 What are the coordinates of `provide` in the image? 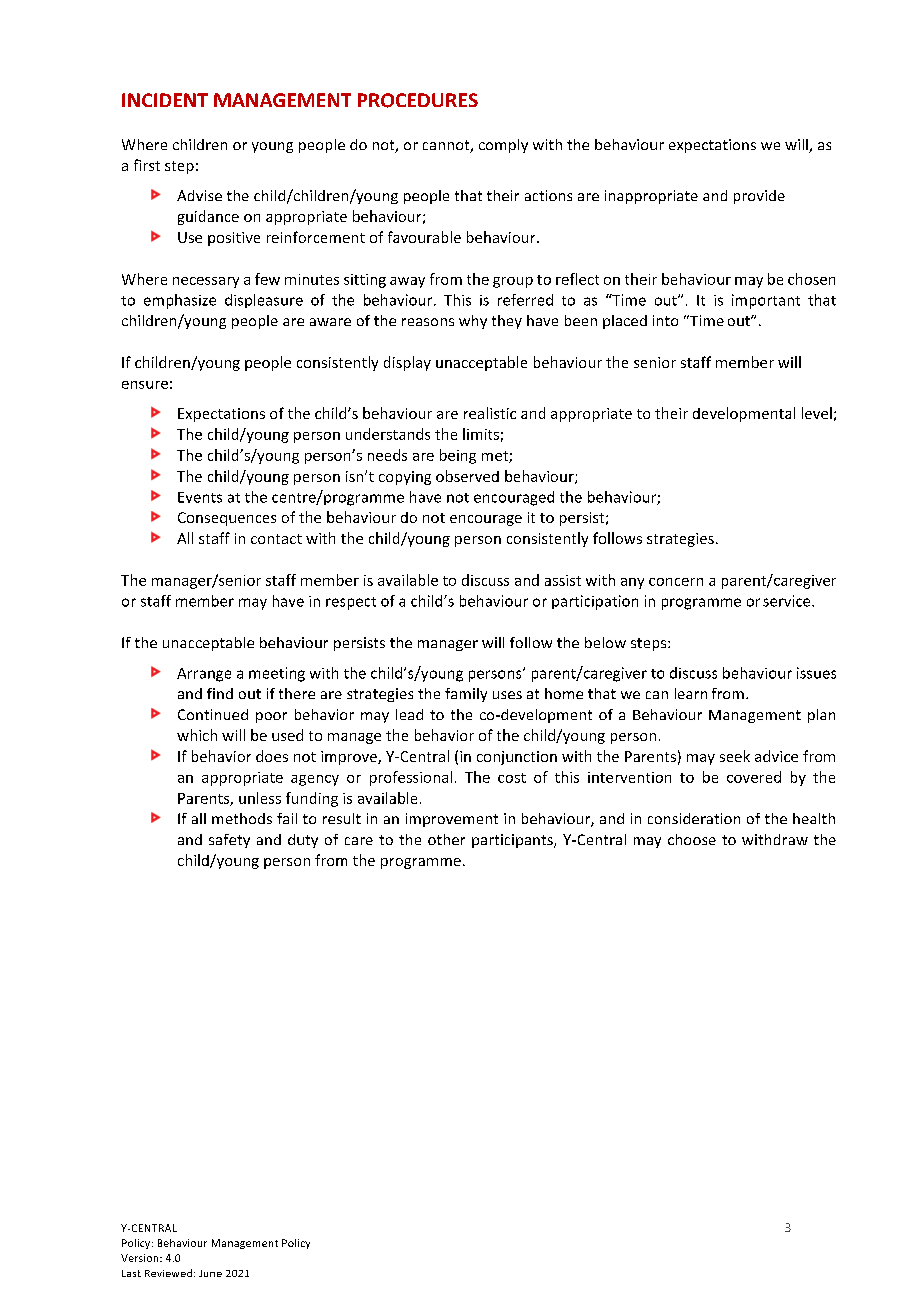 It's located at (759, 197).
